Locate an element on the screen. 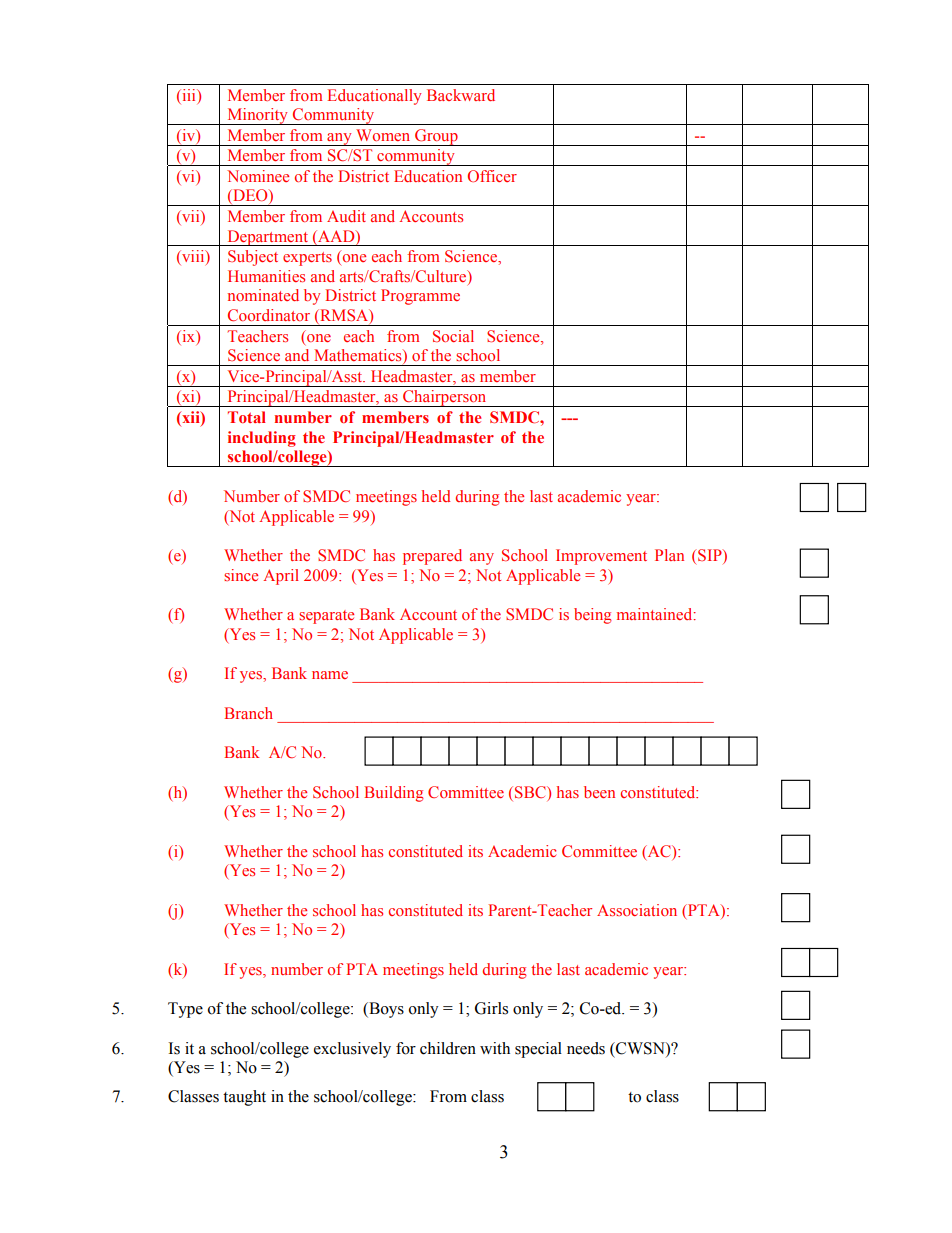 Image resolution: width=952 pixels, height=1233 pixels. Group is located at coordinates (436, 137).
